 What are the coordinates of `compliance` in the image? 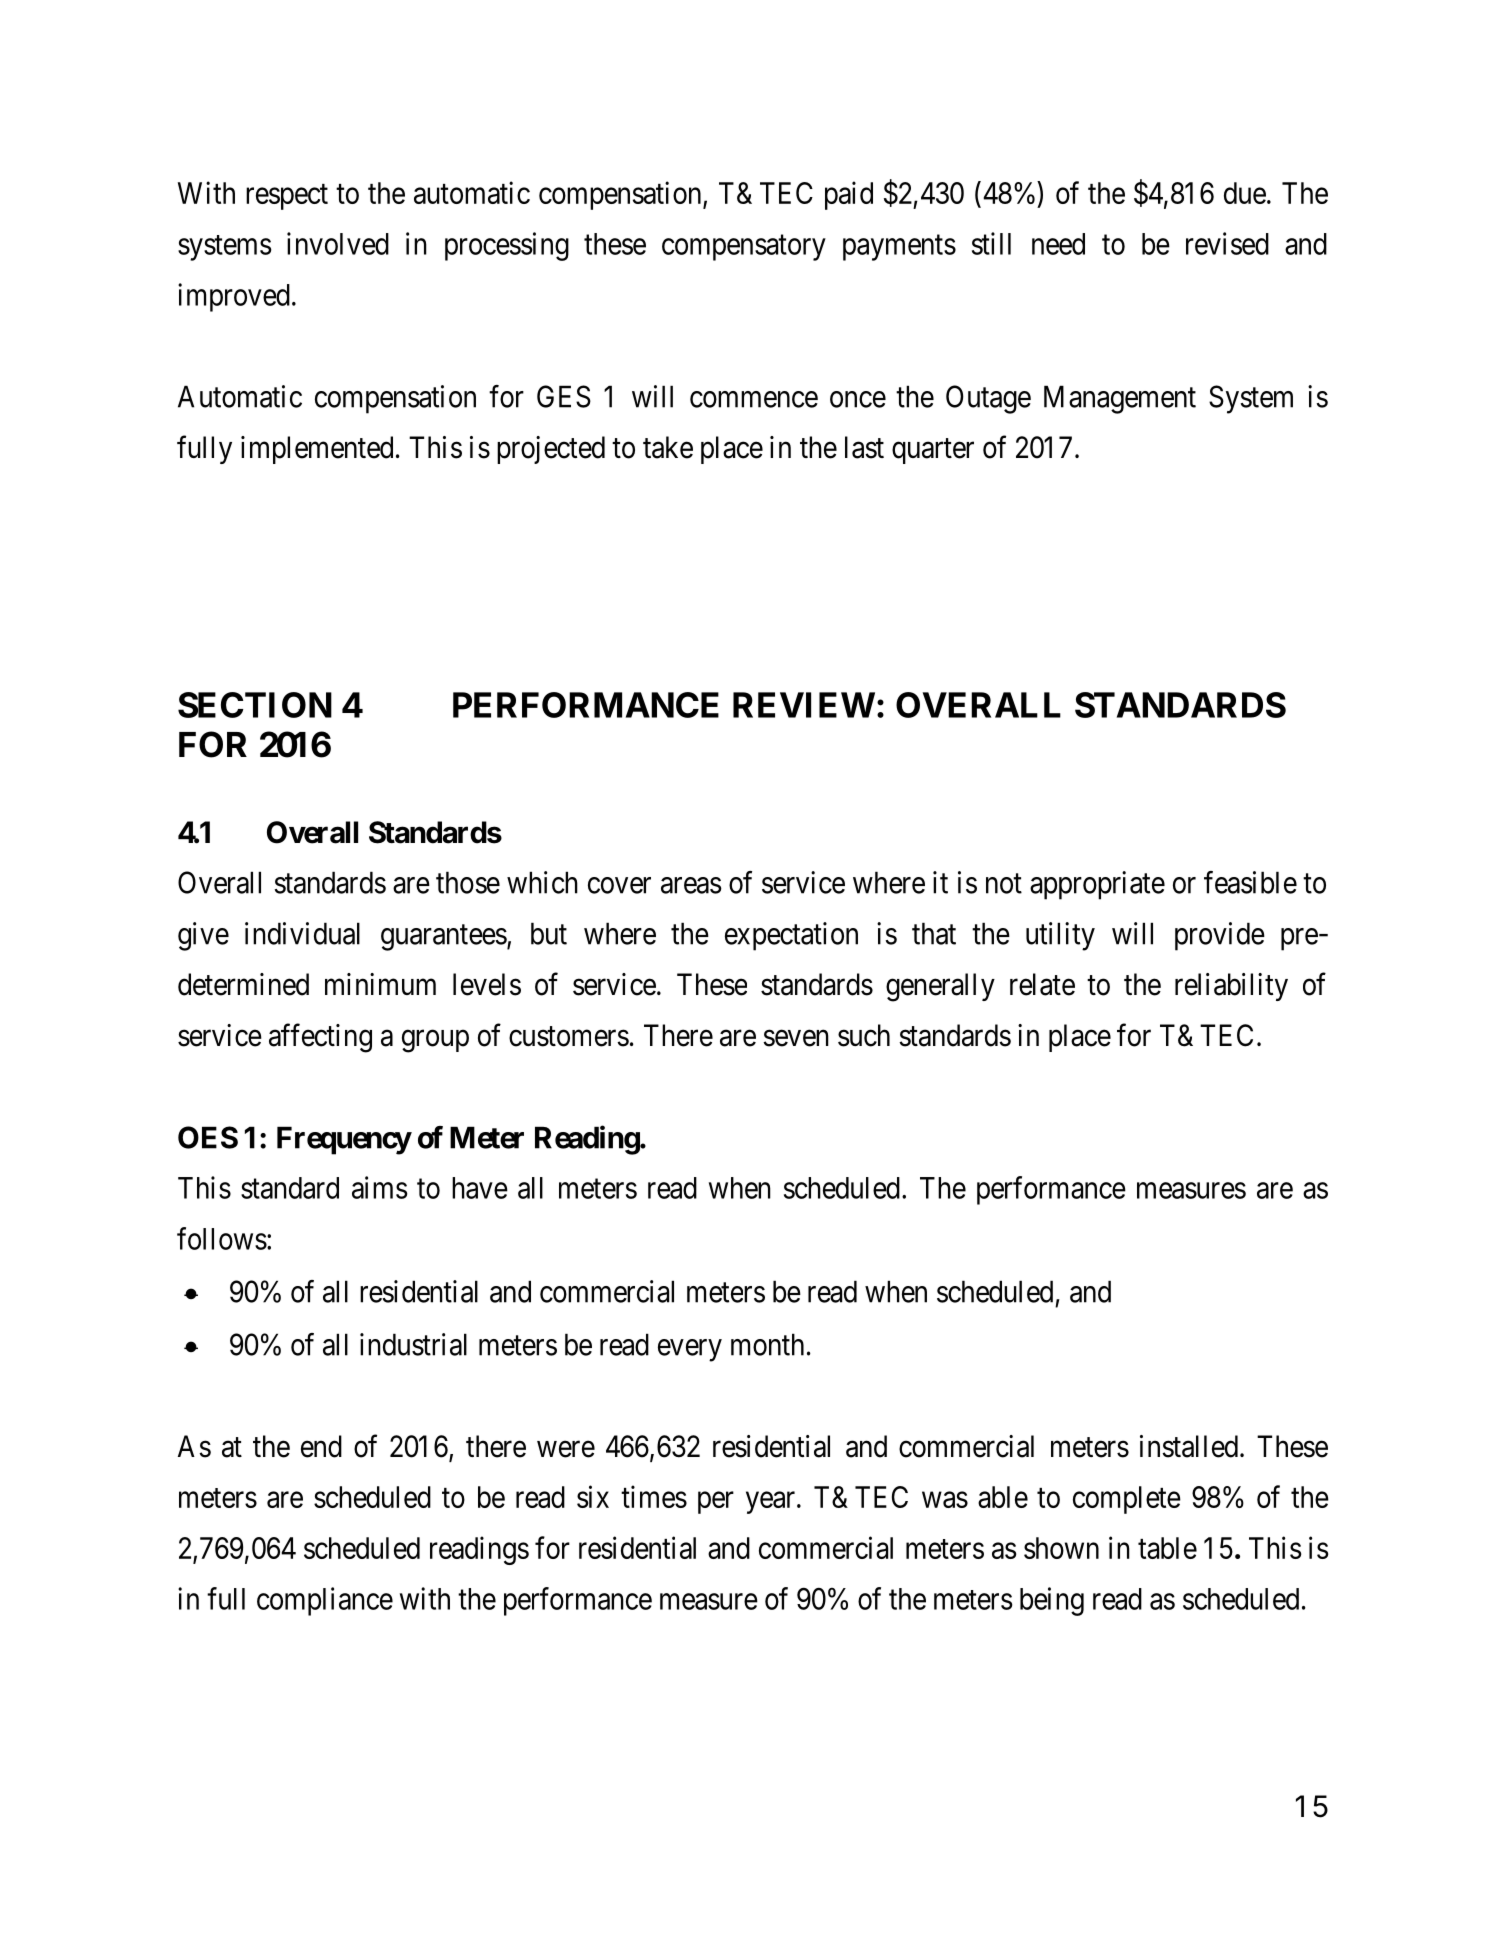 It's located at (325, 1601).
